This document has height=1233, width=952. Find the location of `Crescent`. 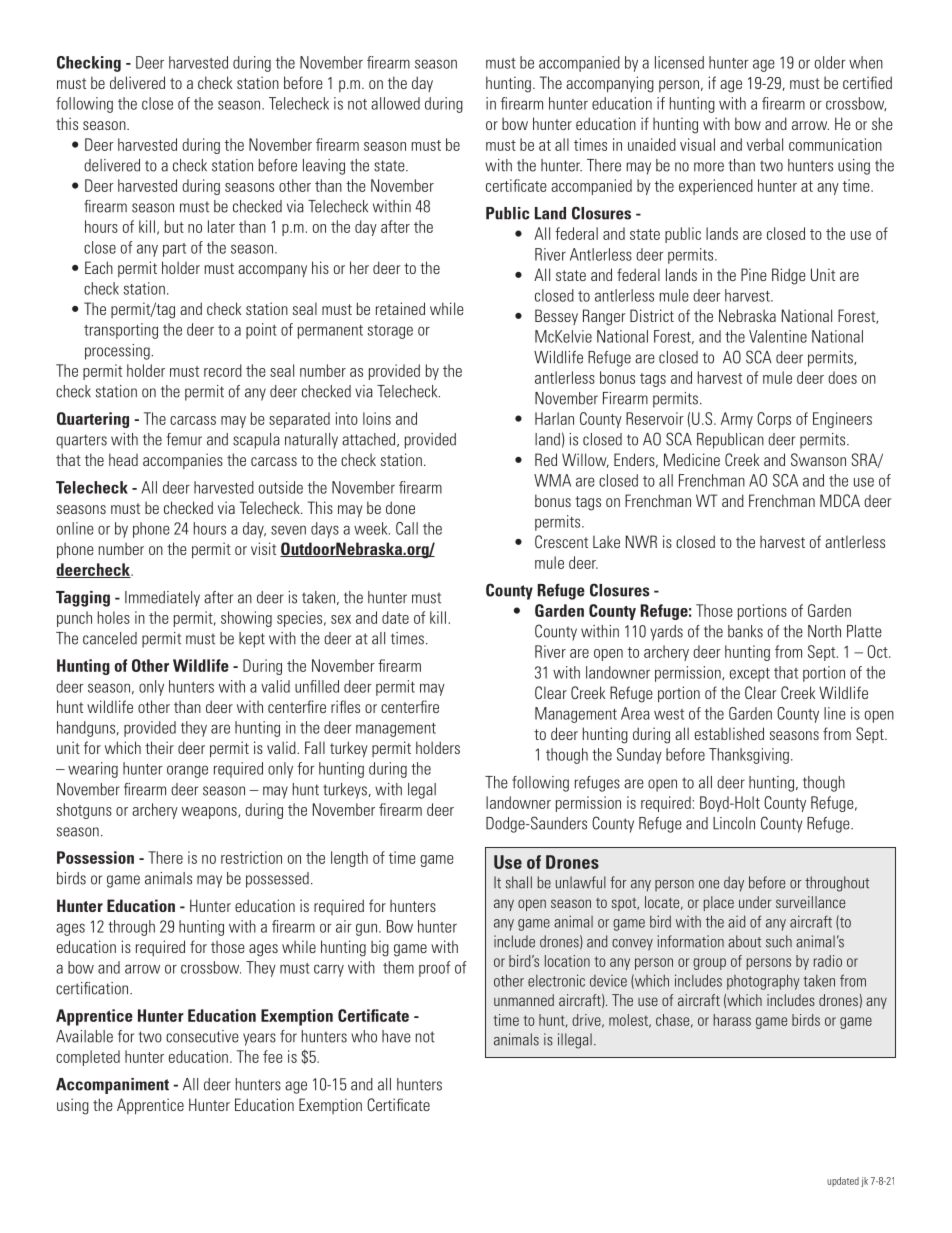

Crescent is located at coordinates (561, 541).
